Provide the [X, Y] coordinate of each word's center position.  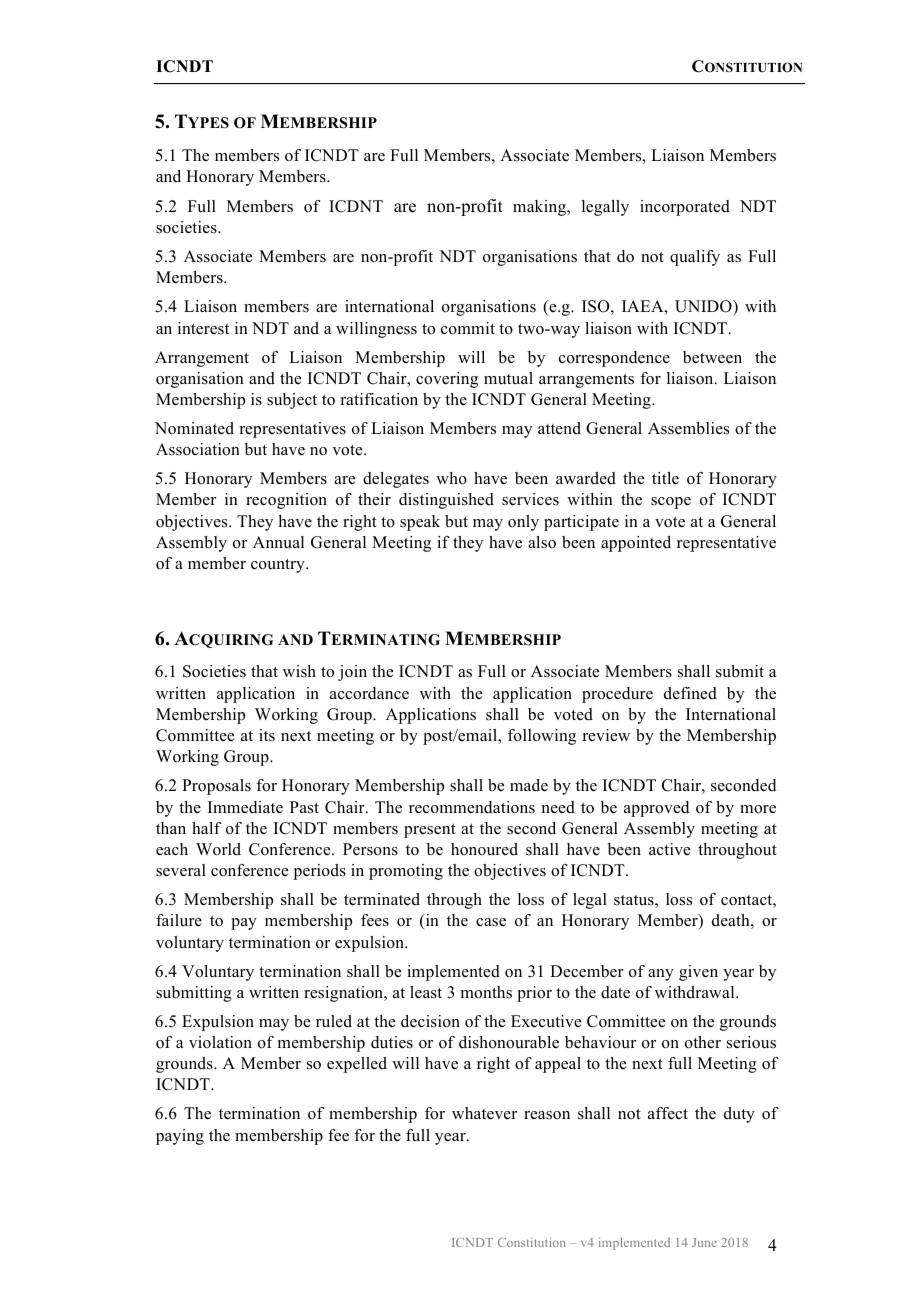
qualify [695, 258]
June [704, 1242]
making [540, 208]
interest [203, 328]
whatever [484, 1113]
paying [180, 1137]
